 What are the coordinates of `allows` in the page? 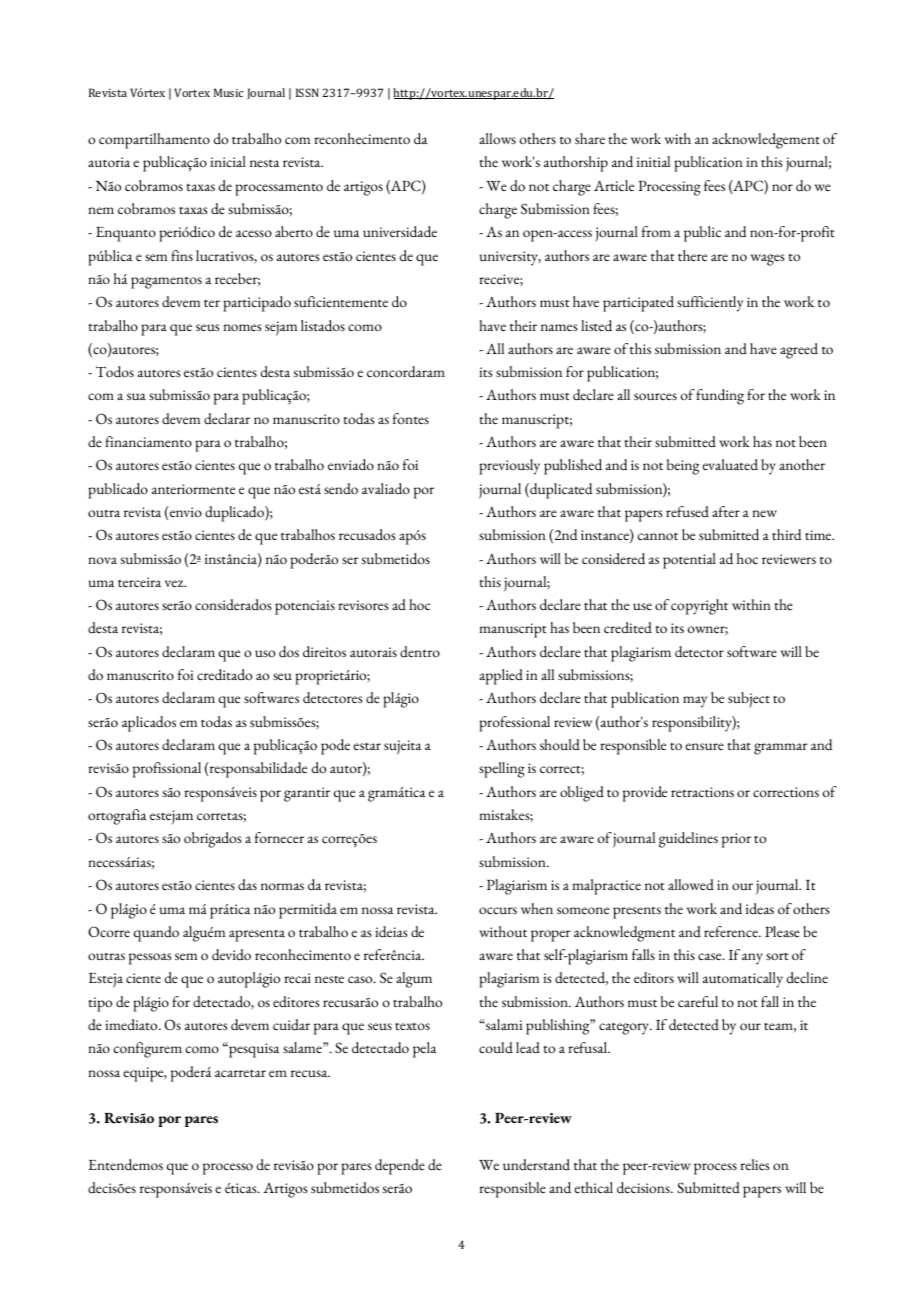 It's located at (497, 138).
